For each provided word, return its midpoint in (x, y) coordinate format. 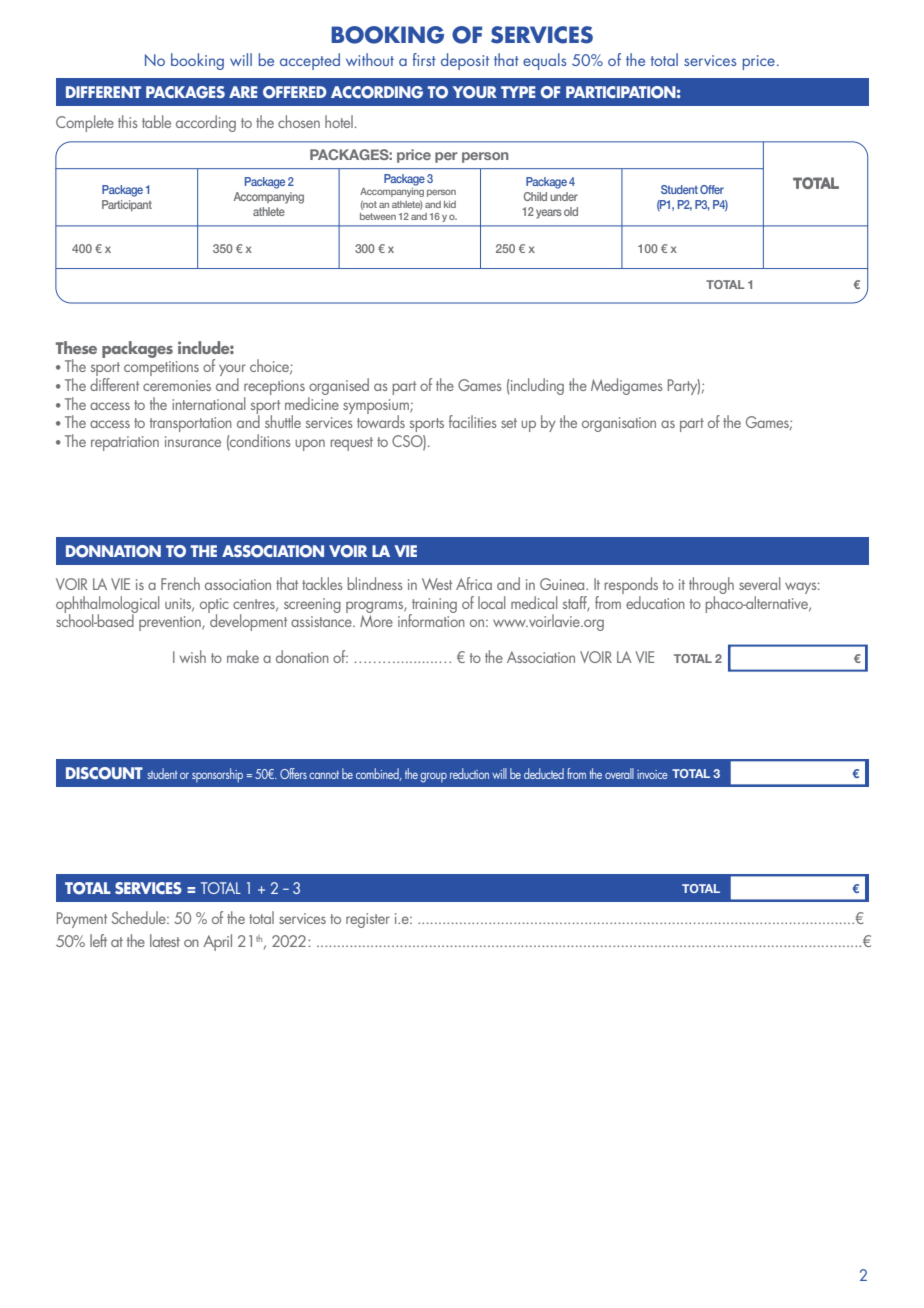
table (156, 121)
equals (545, 61)
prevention (171, 623)
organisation (619, 424)
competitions (161, 368)
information (431, 619)
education (655, 602)
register (368, 920)
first (424, 59)
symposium (377, 407)
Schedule (139, 917)
